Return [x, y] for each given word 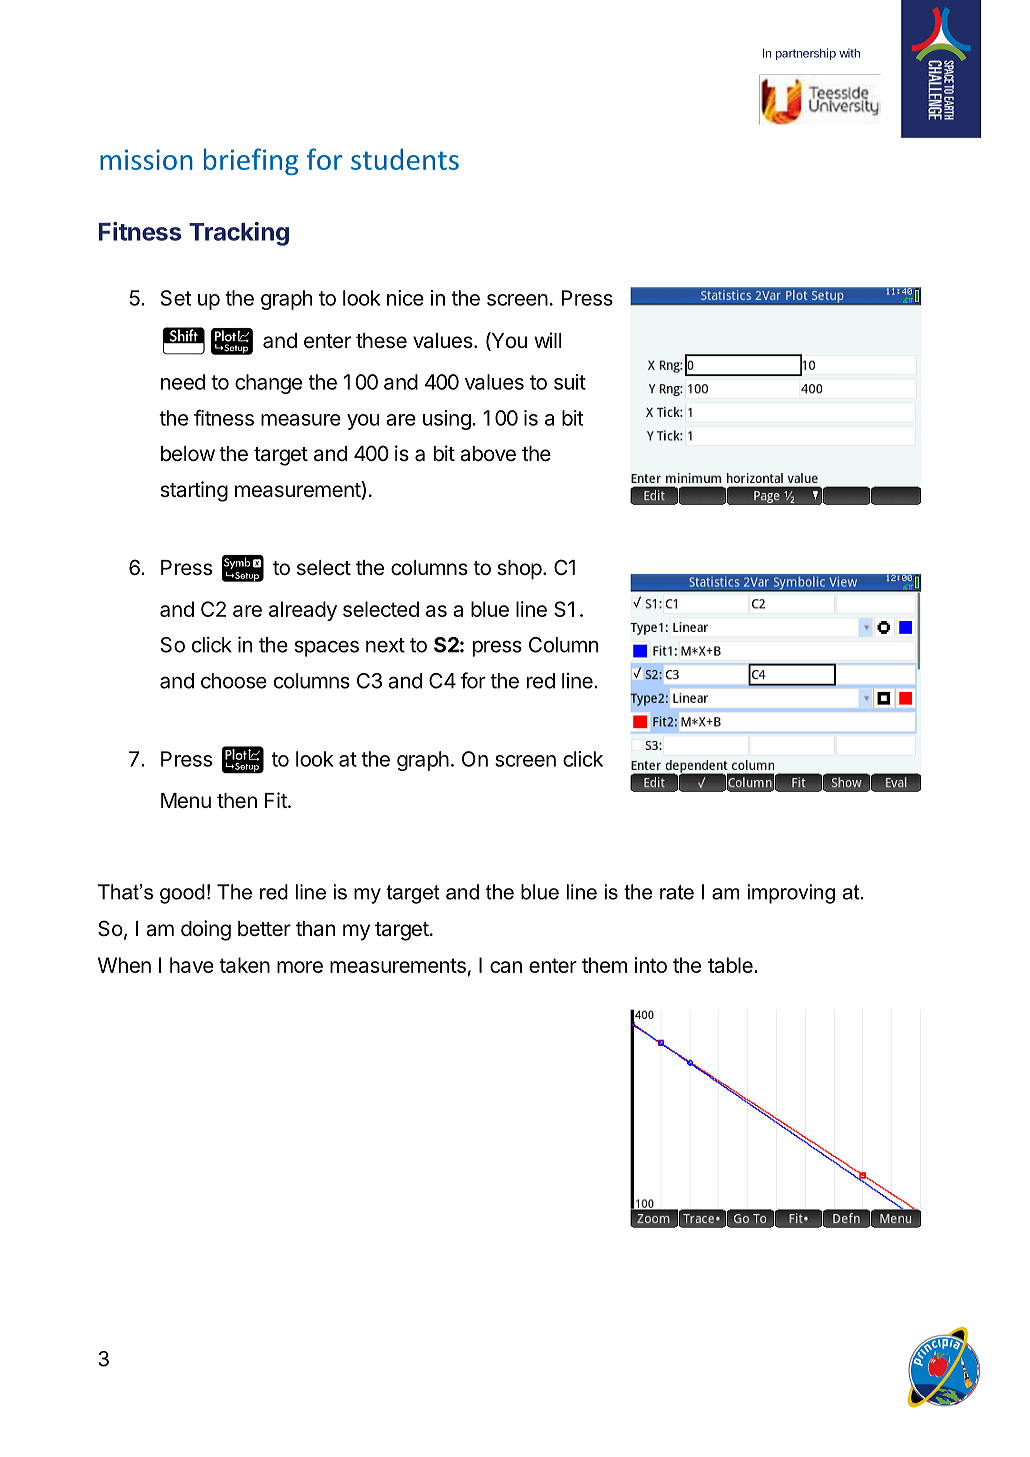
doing [206, 930]
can [506, 967]
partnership [806, 54]
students [405, 159]
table [731, 965]
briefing [251, 161]
